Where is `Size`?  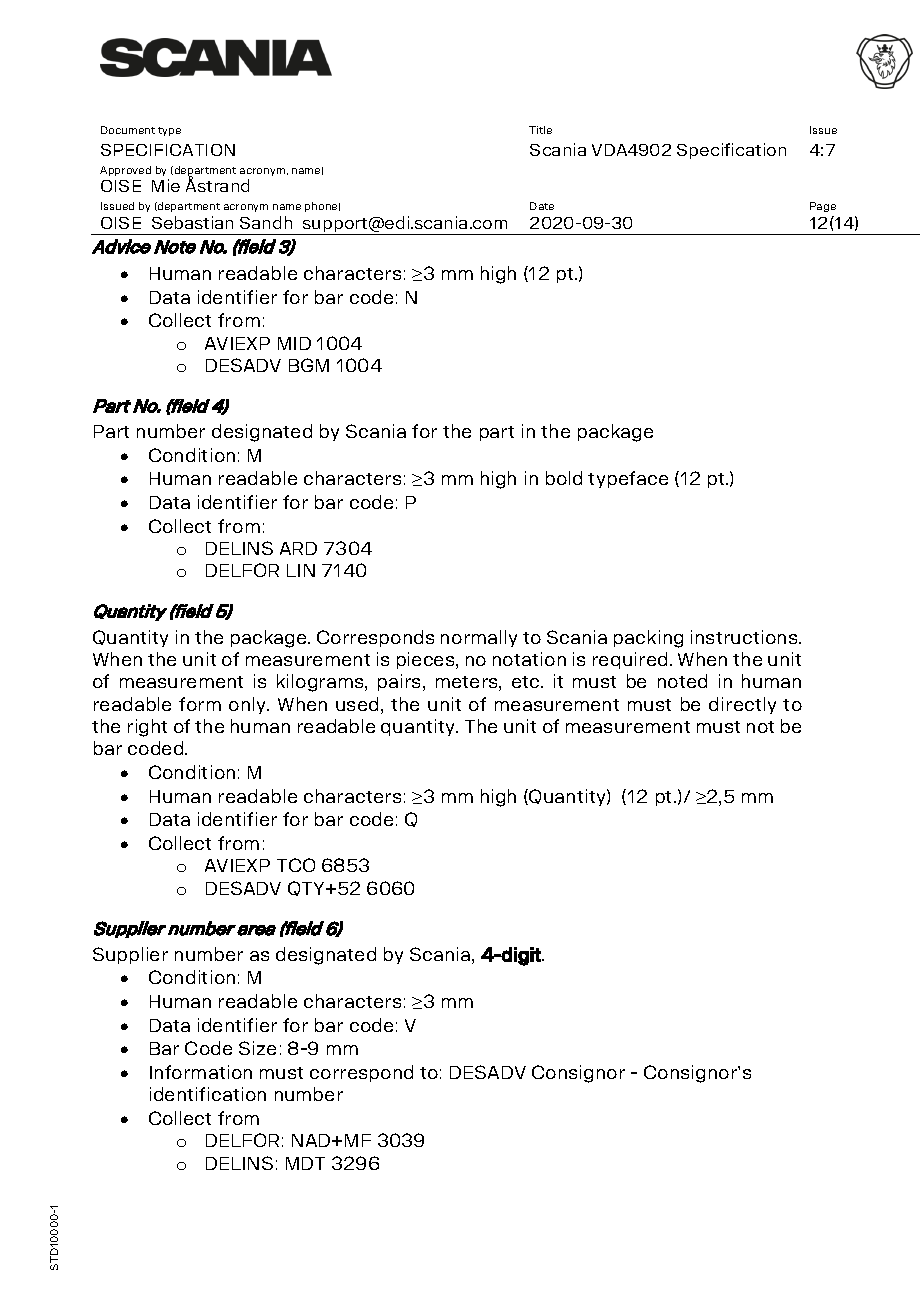
Size is located at coordinates (257, 1048).
